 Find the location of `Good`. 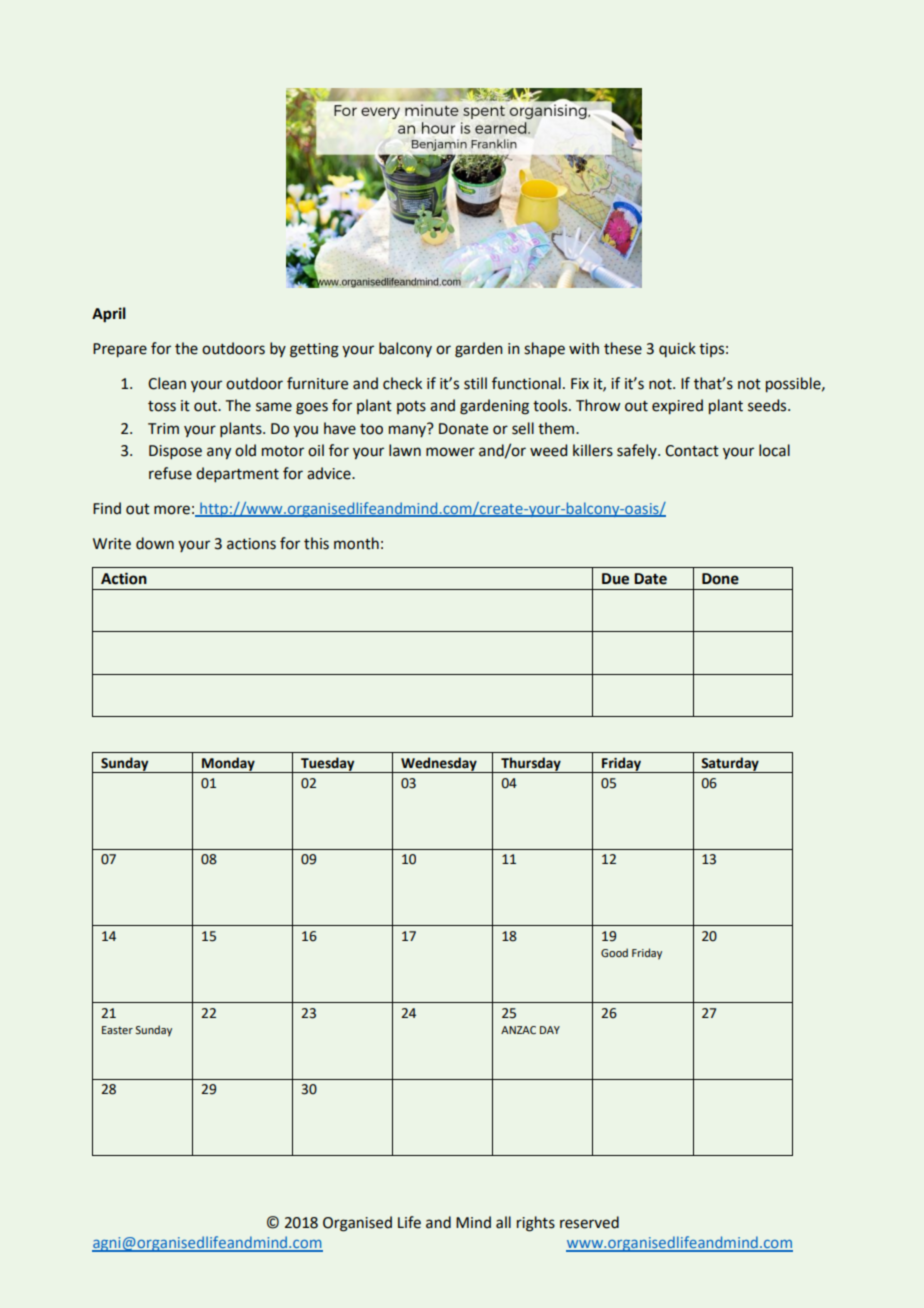

Good is located at coordinates (614, 952).
